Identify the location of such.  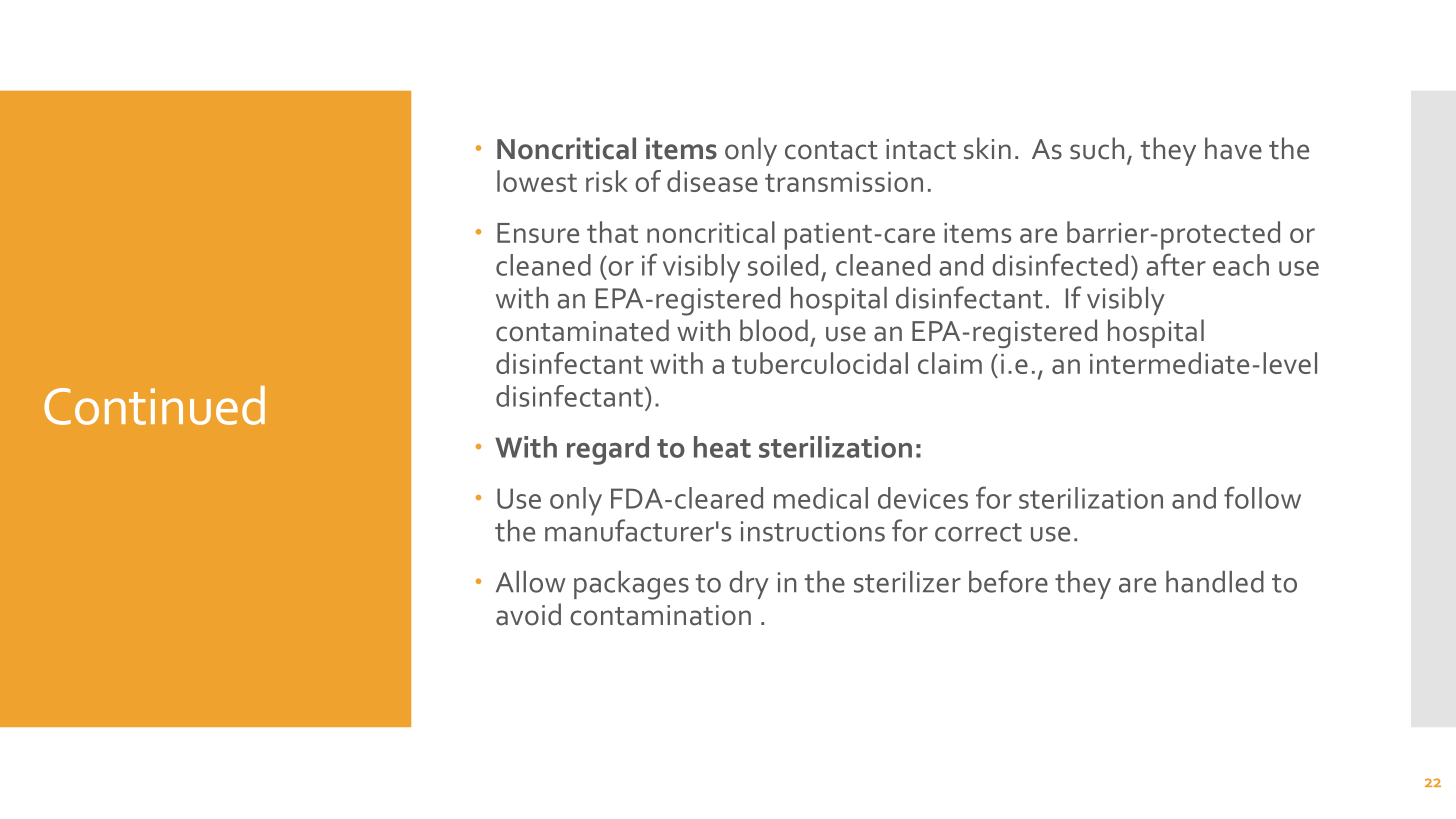
(1097, 148).
